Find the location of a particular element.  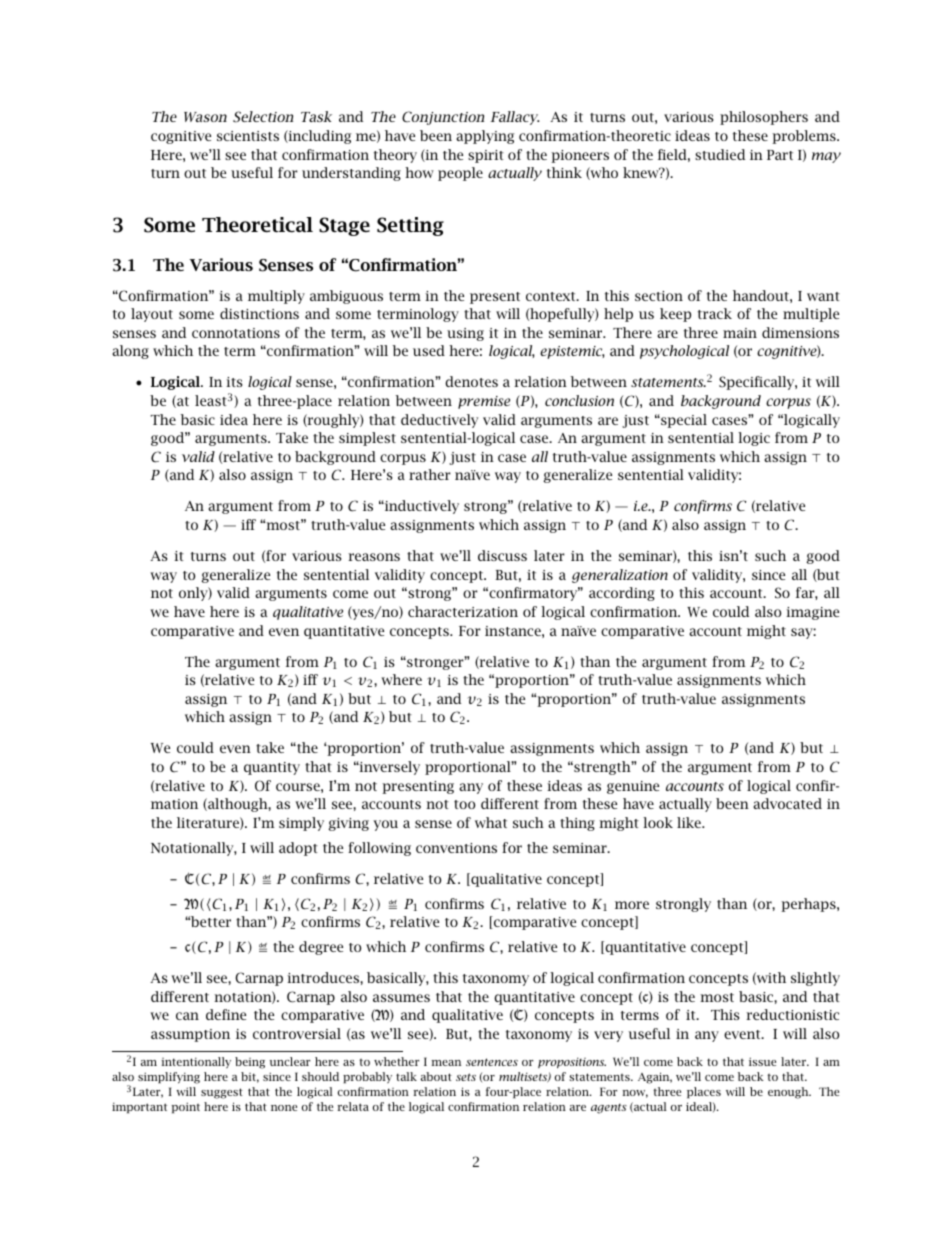

advocated is located at coordinates (787, 803).
